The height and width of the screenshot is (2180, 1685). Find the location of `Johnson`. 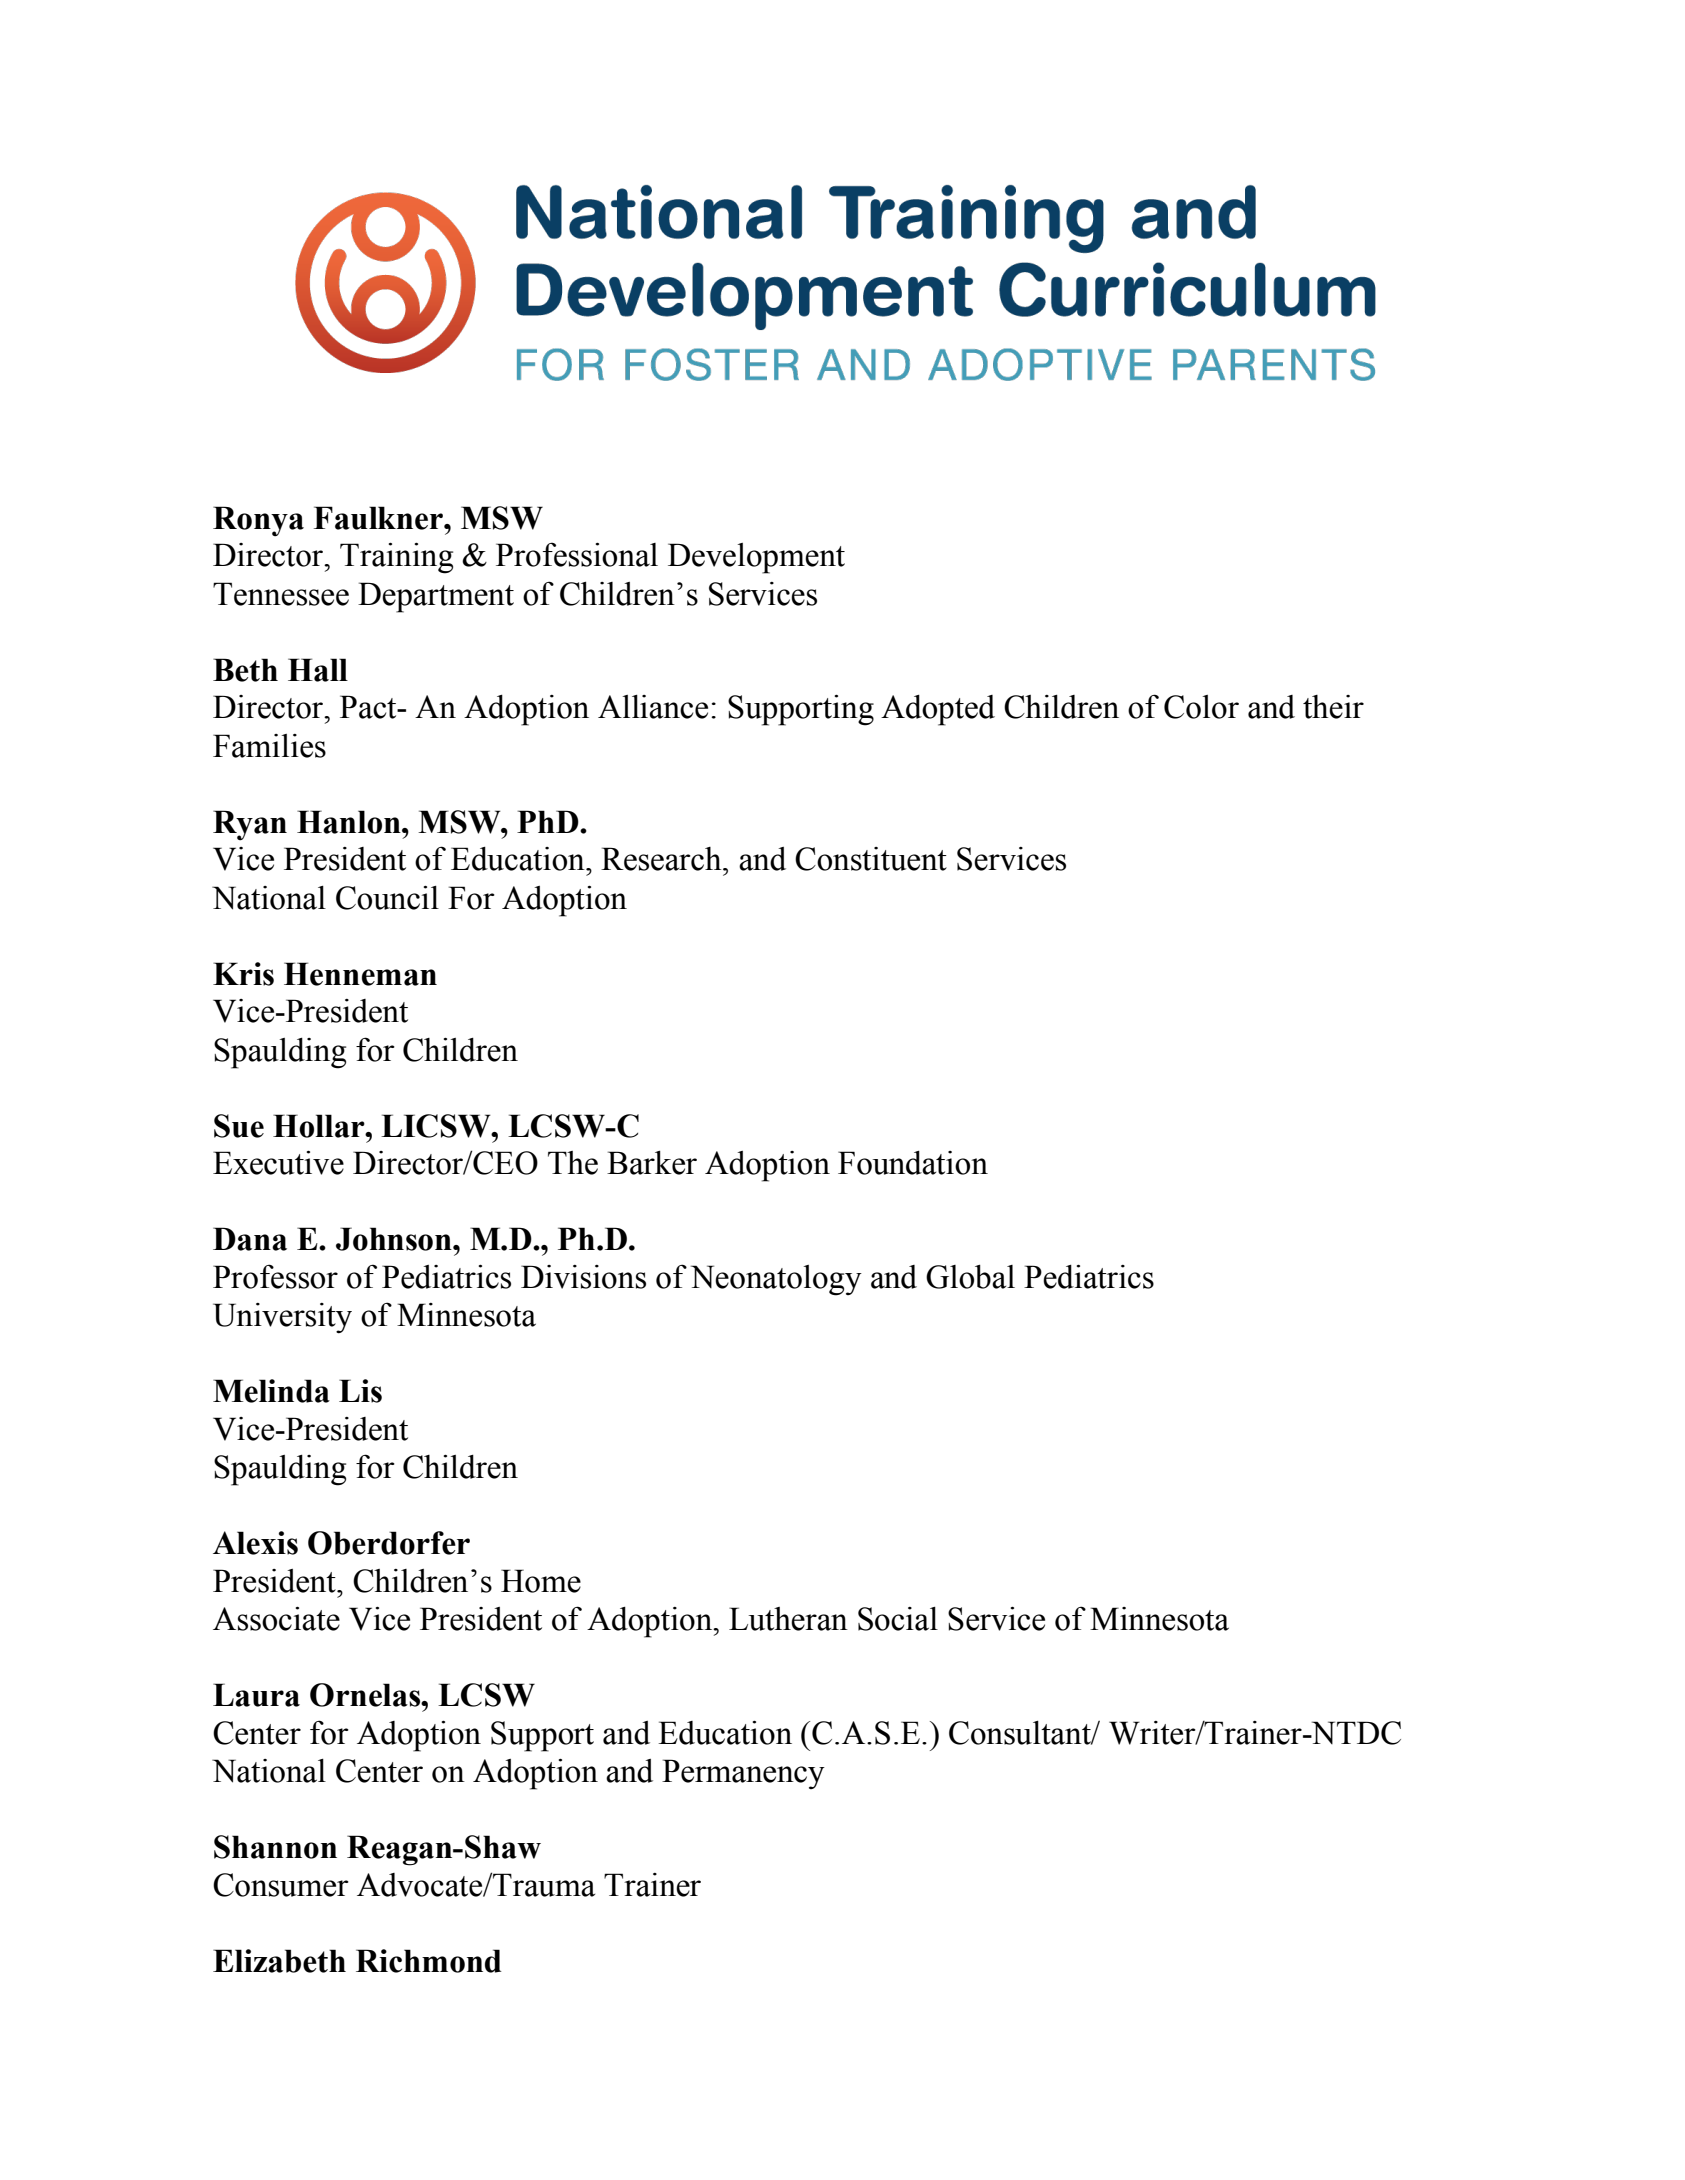

Johnson is located at coordinates (395, 1239).
